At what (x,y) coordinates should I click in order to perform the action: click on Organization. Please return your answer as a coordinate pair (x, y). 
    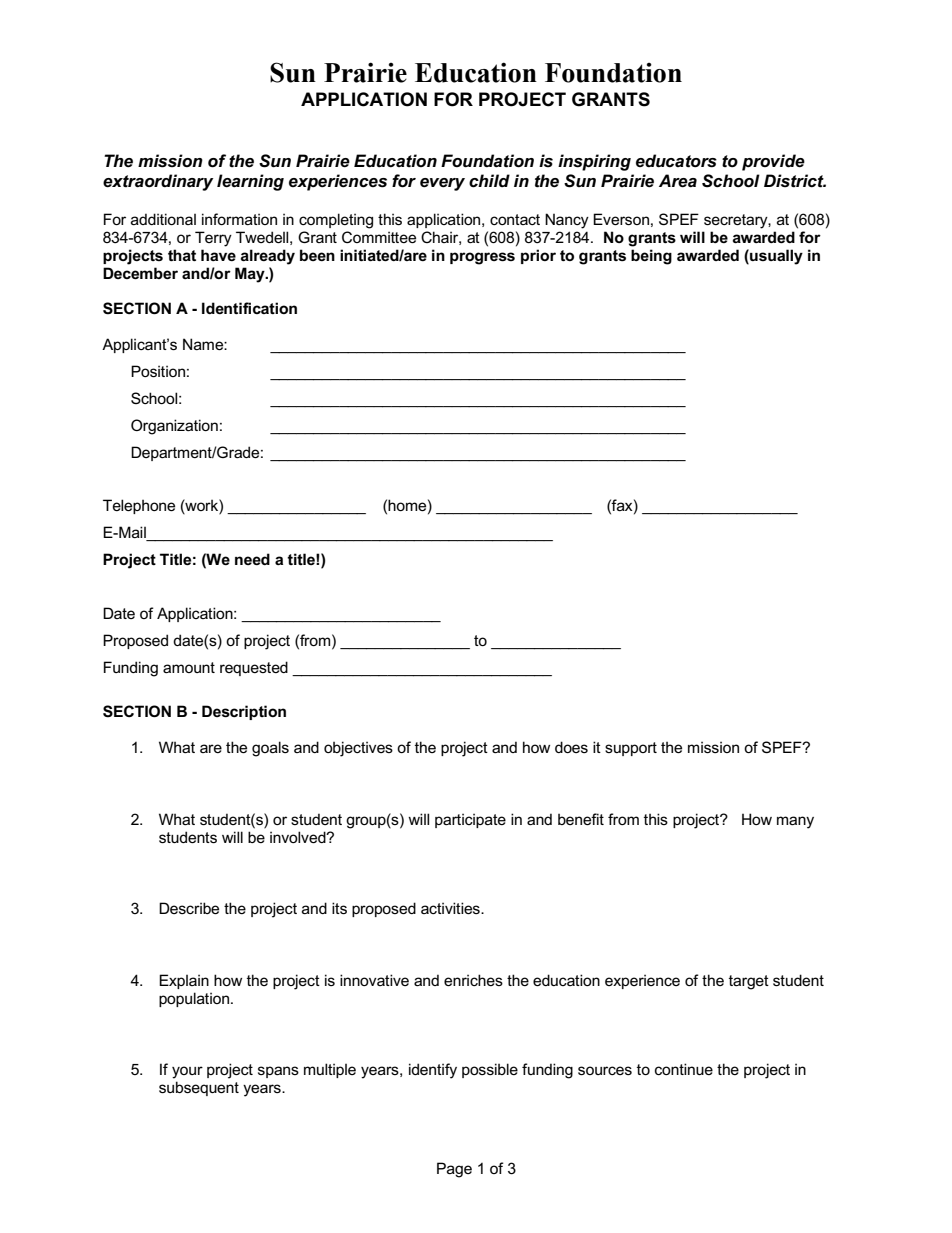
    Looking at the image, I should click on (174, 427).
